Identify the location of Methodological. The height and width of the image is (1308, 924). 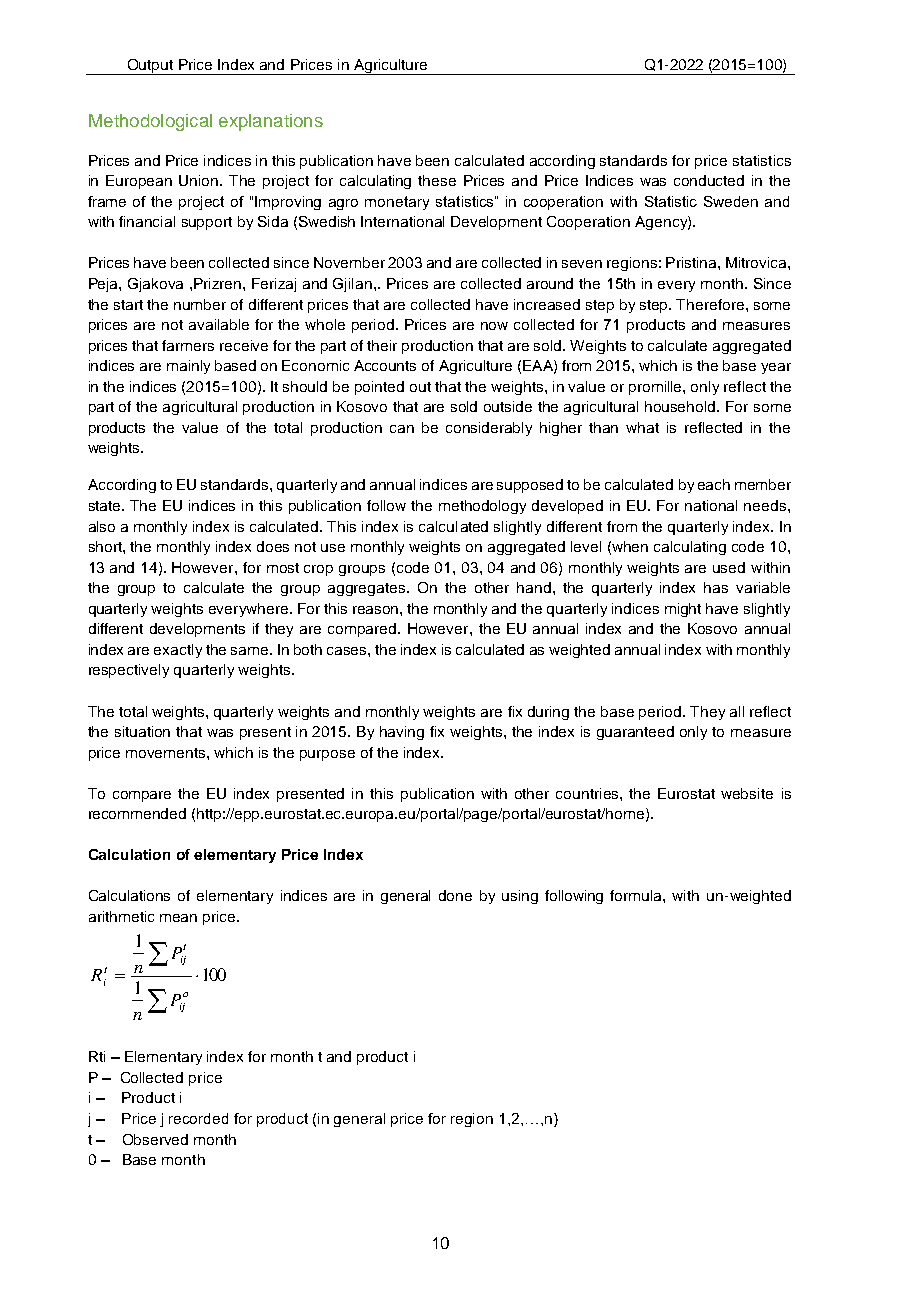
(150, 122).
